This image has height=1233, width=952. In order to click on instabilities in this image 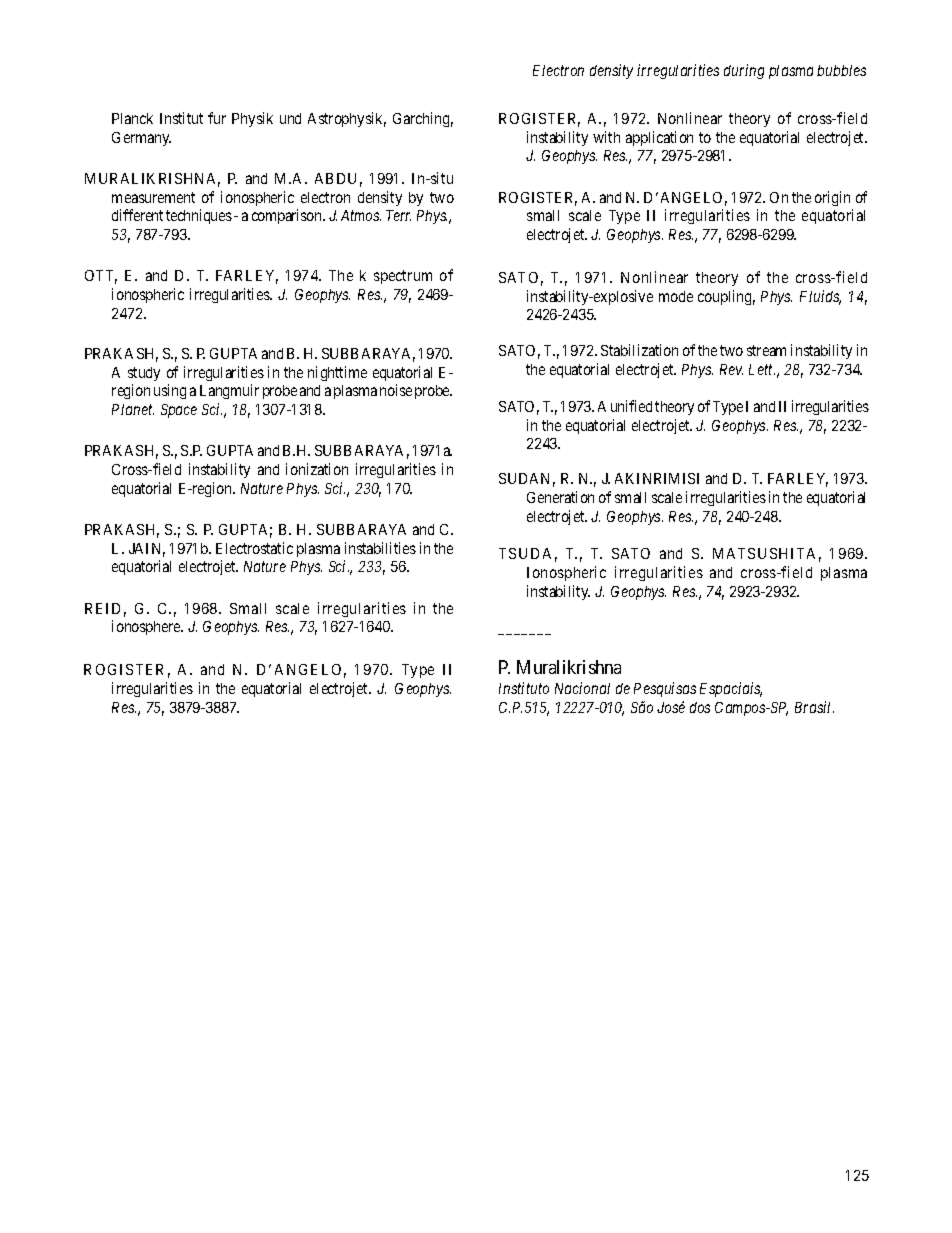, I will do `click(380, 548)`.
